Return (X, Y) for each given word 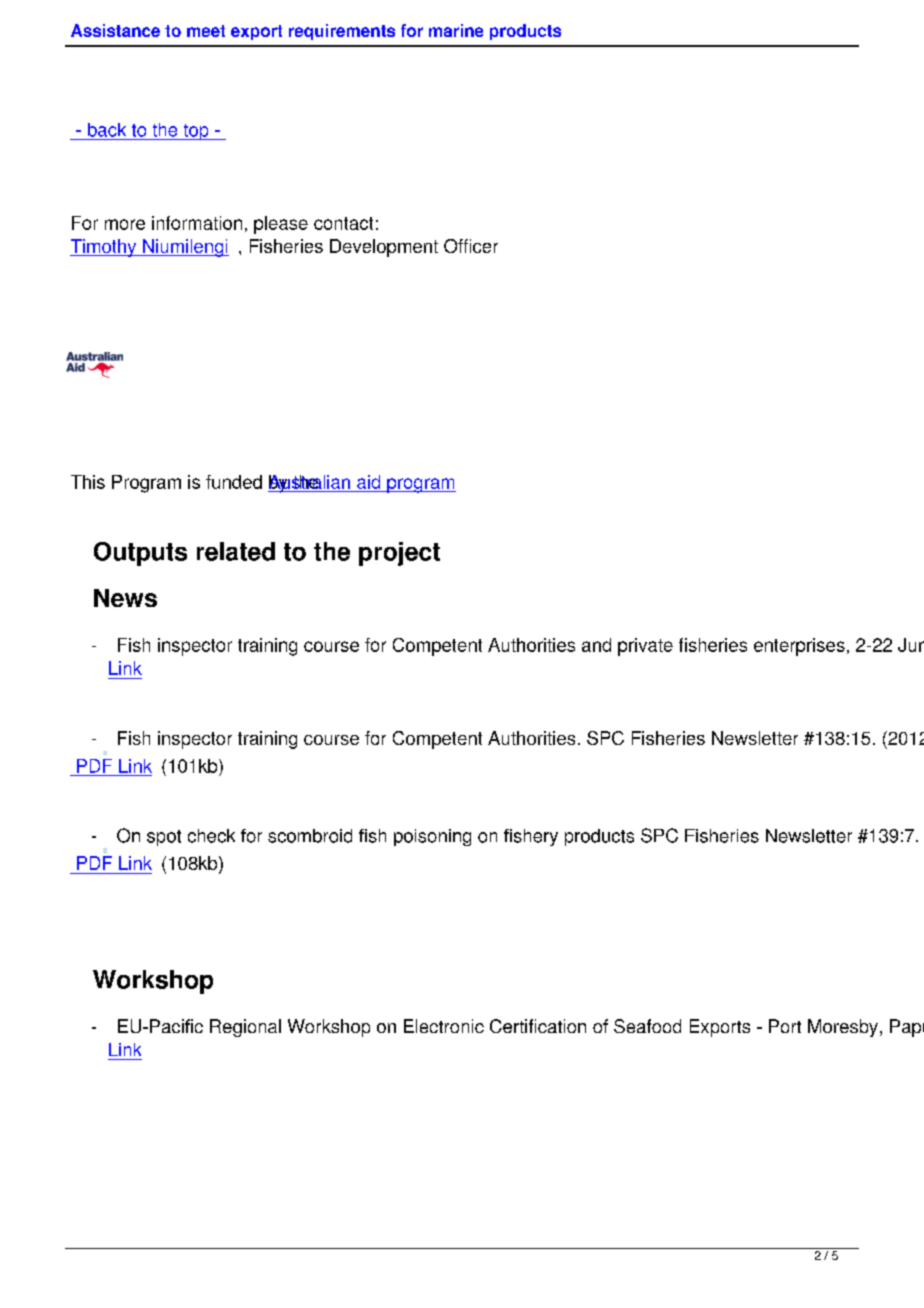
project (399, 554)
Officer (471, 246)
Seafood (647, 1026)
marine (456, 30)
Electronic (444, 1026)
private (645, 647)
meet (206, 31)
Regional (245, 1028)
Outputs (140, 554)
